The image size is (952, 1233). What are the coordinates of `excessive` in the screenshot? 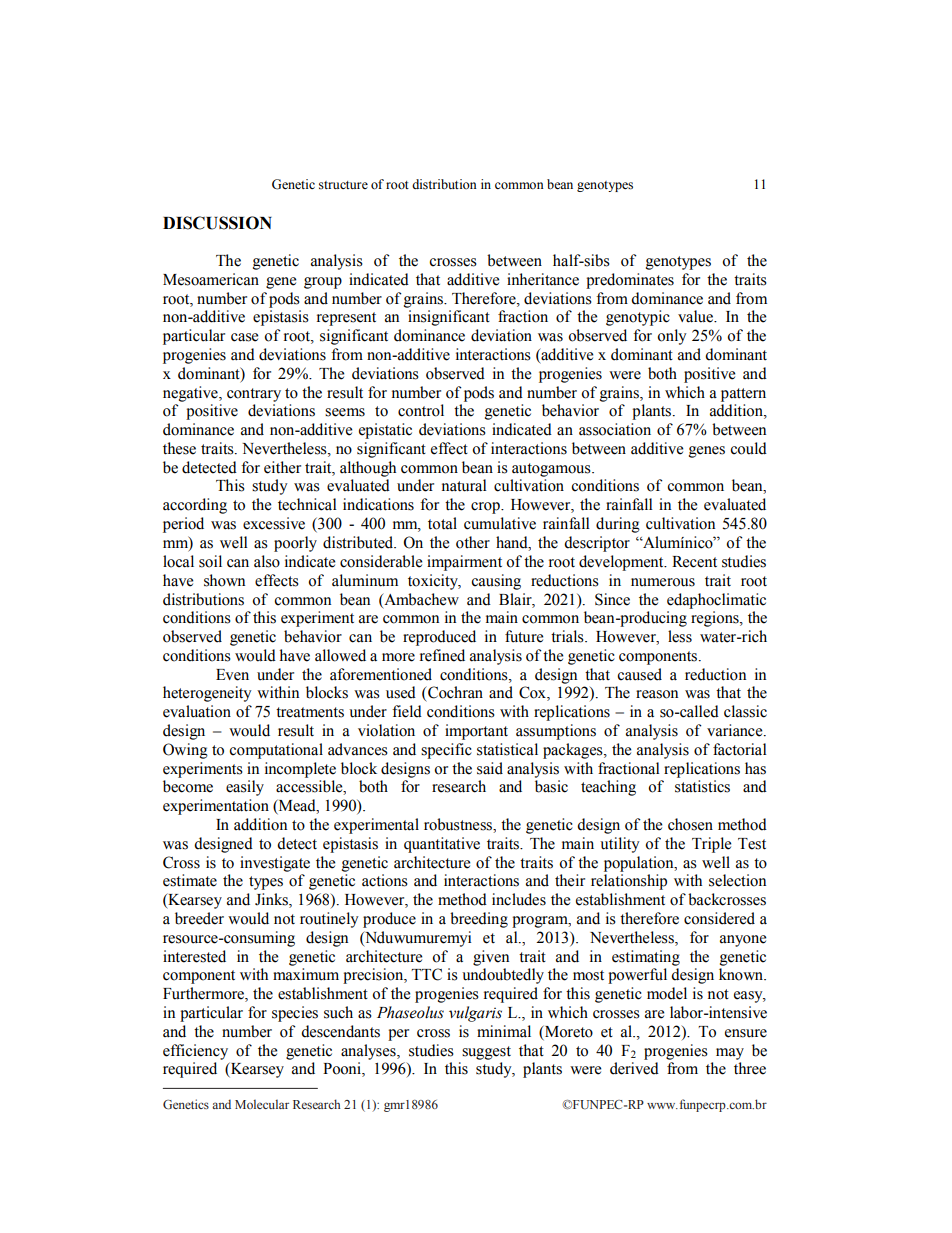 It's located at (274, 523).
